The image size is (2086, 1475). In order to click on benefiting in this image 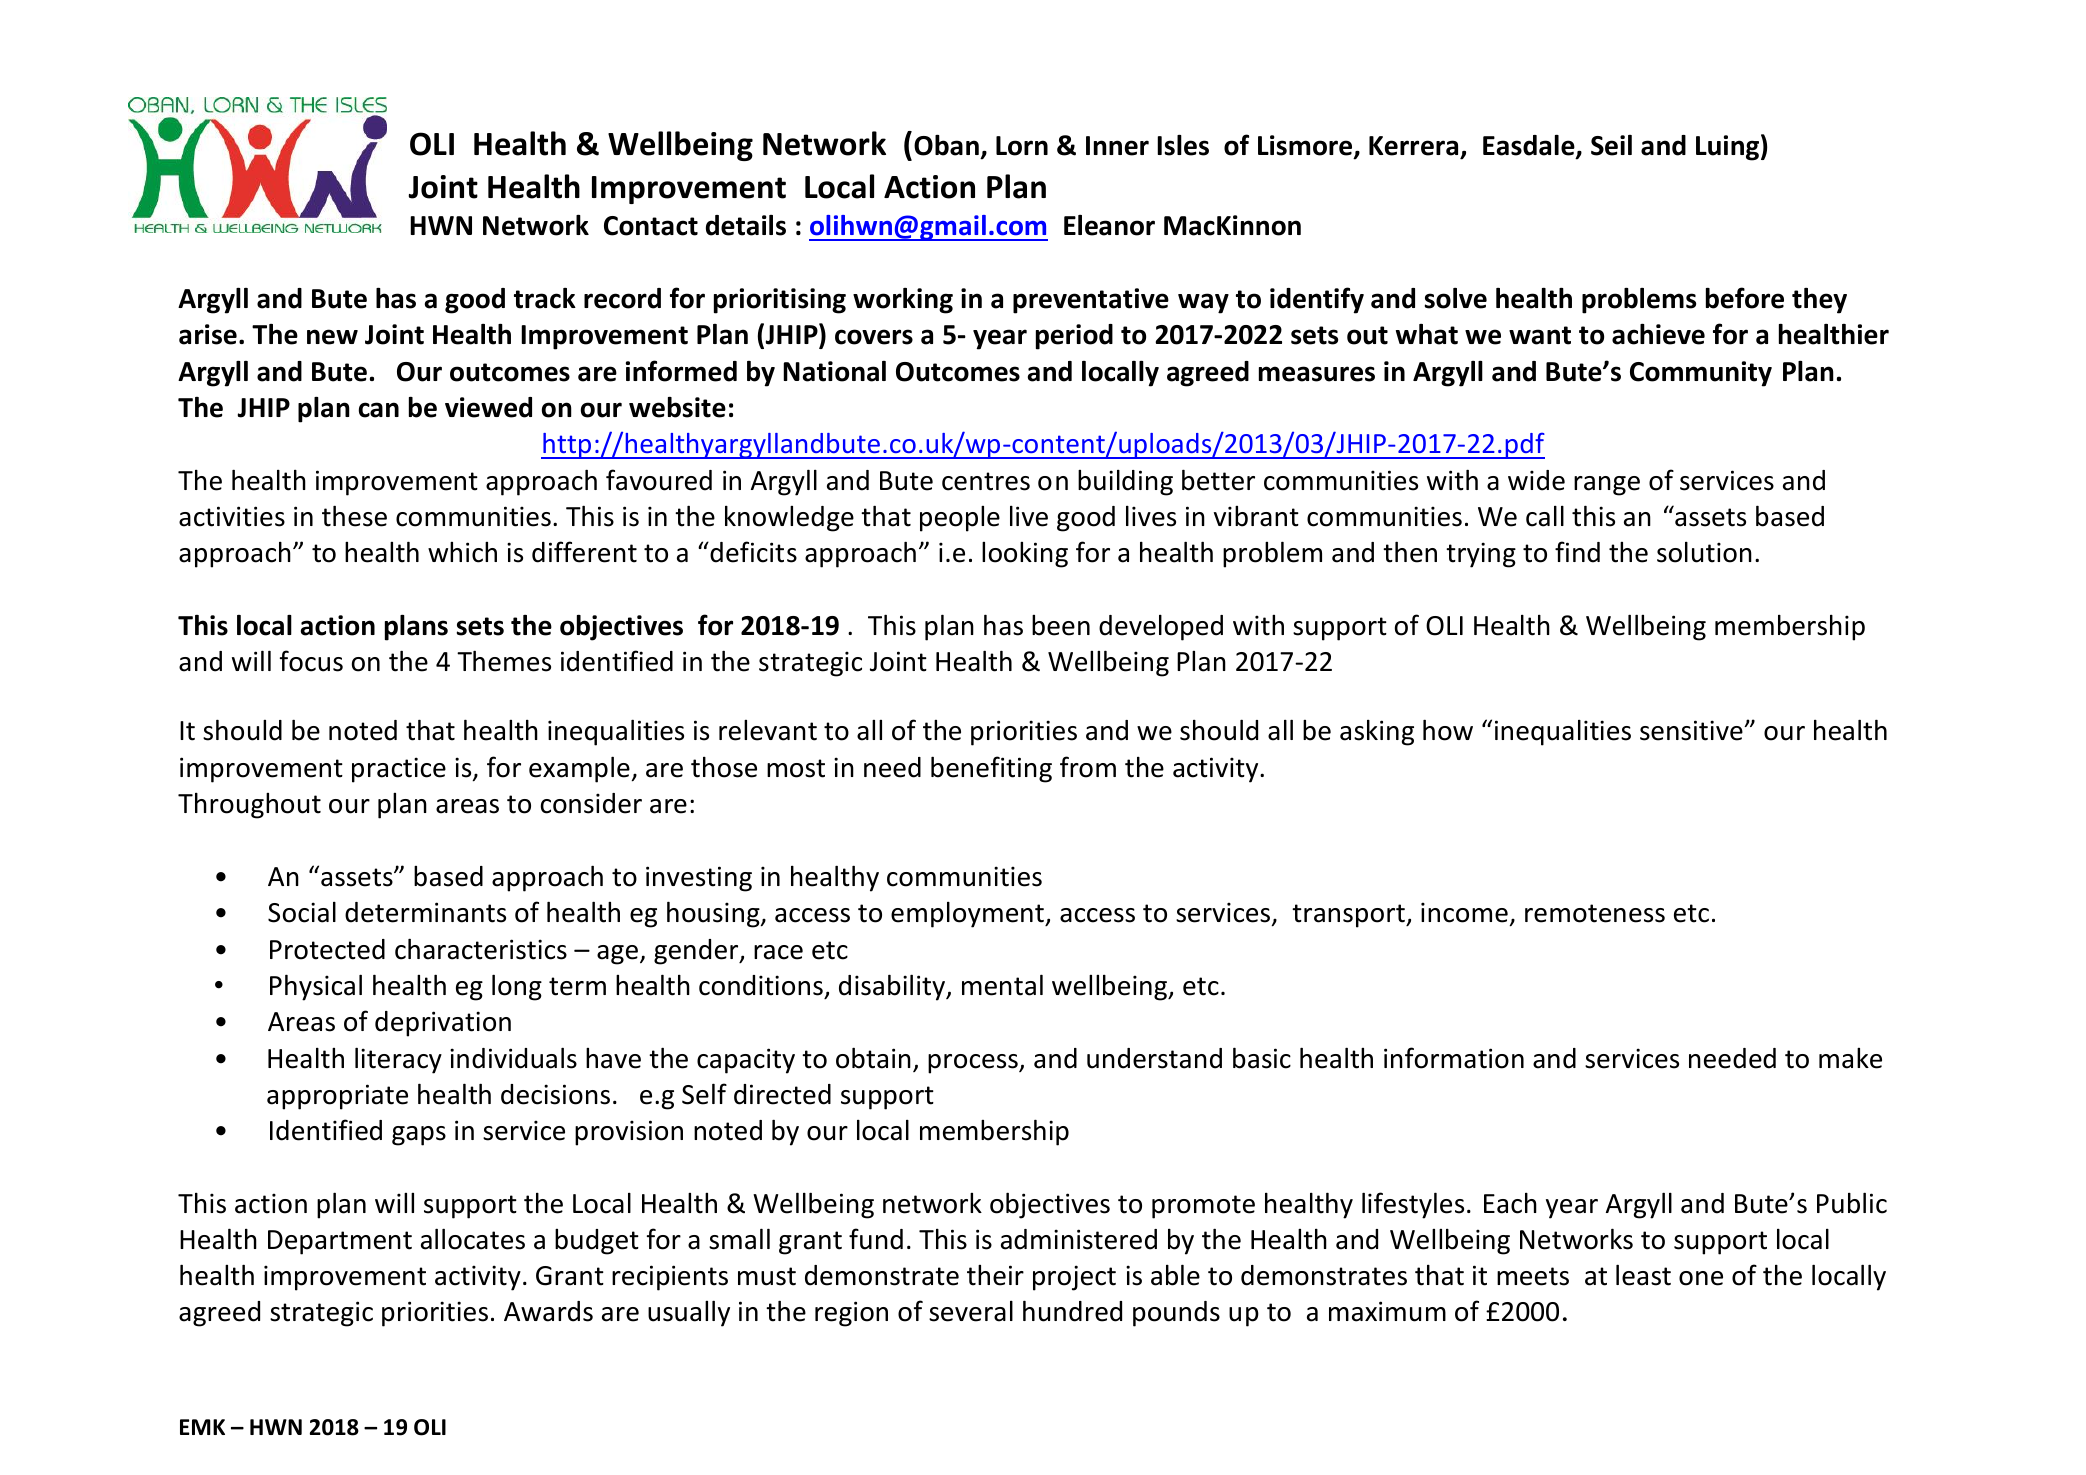, I will do `click(991, 769)`.
